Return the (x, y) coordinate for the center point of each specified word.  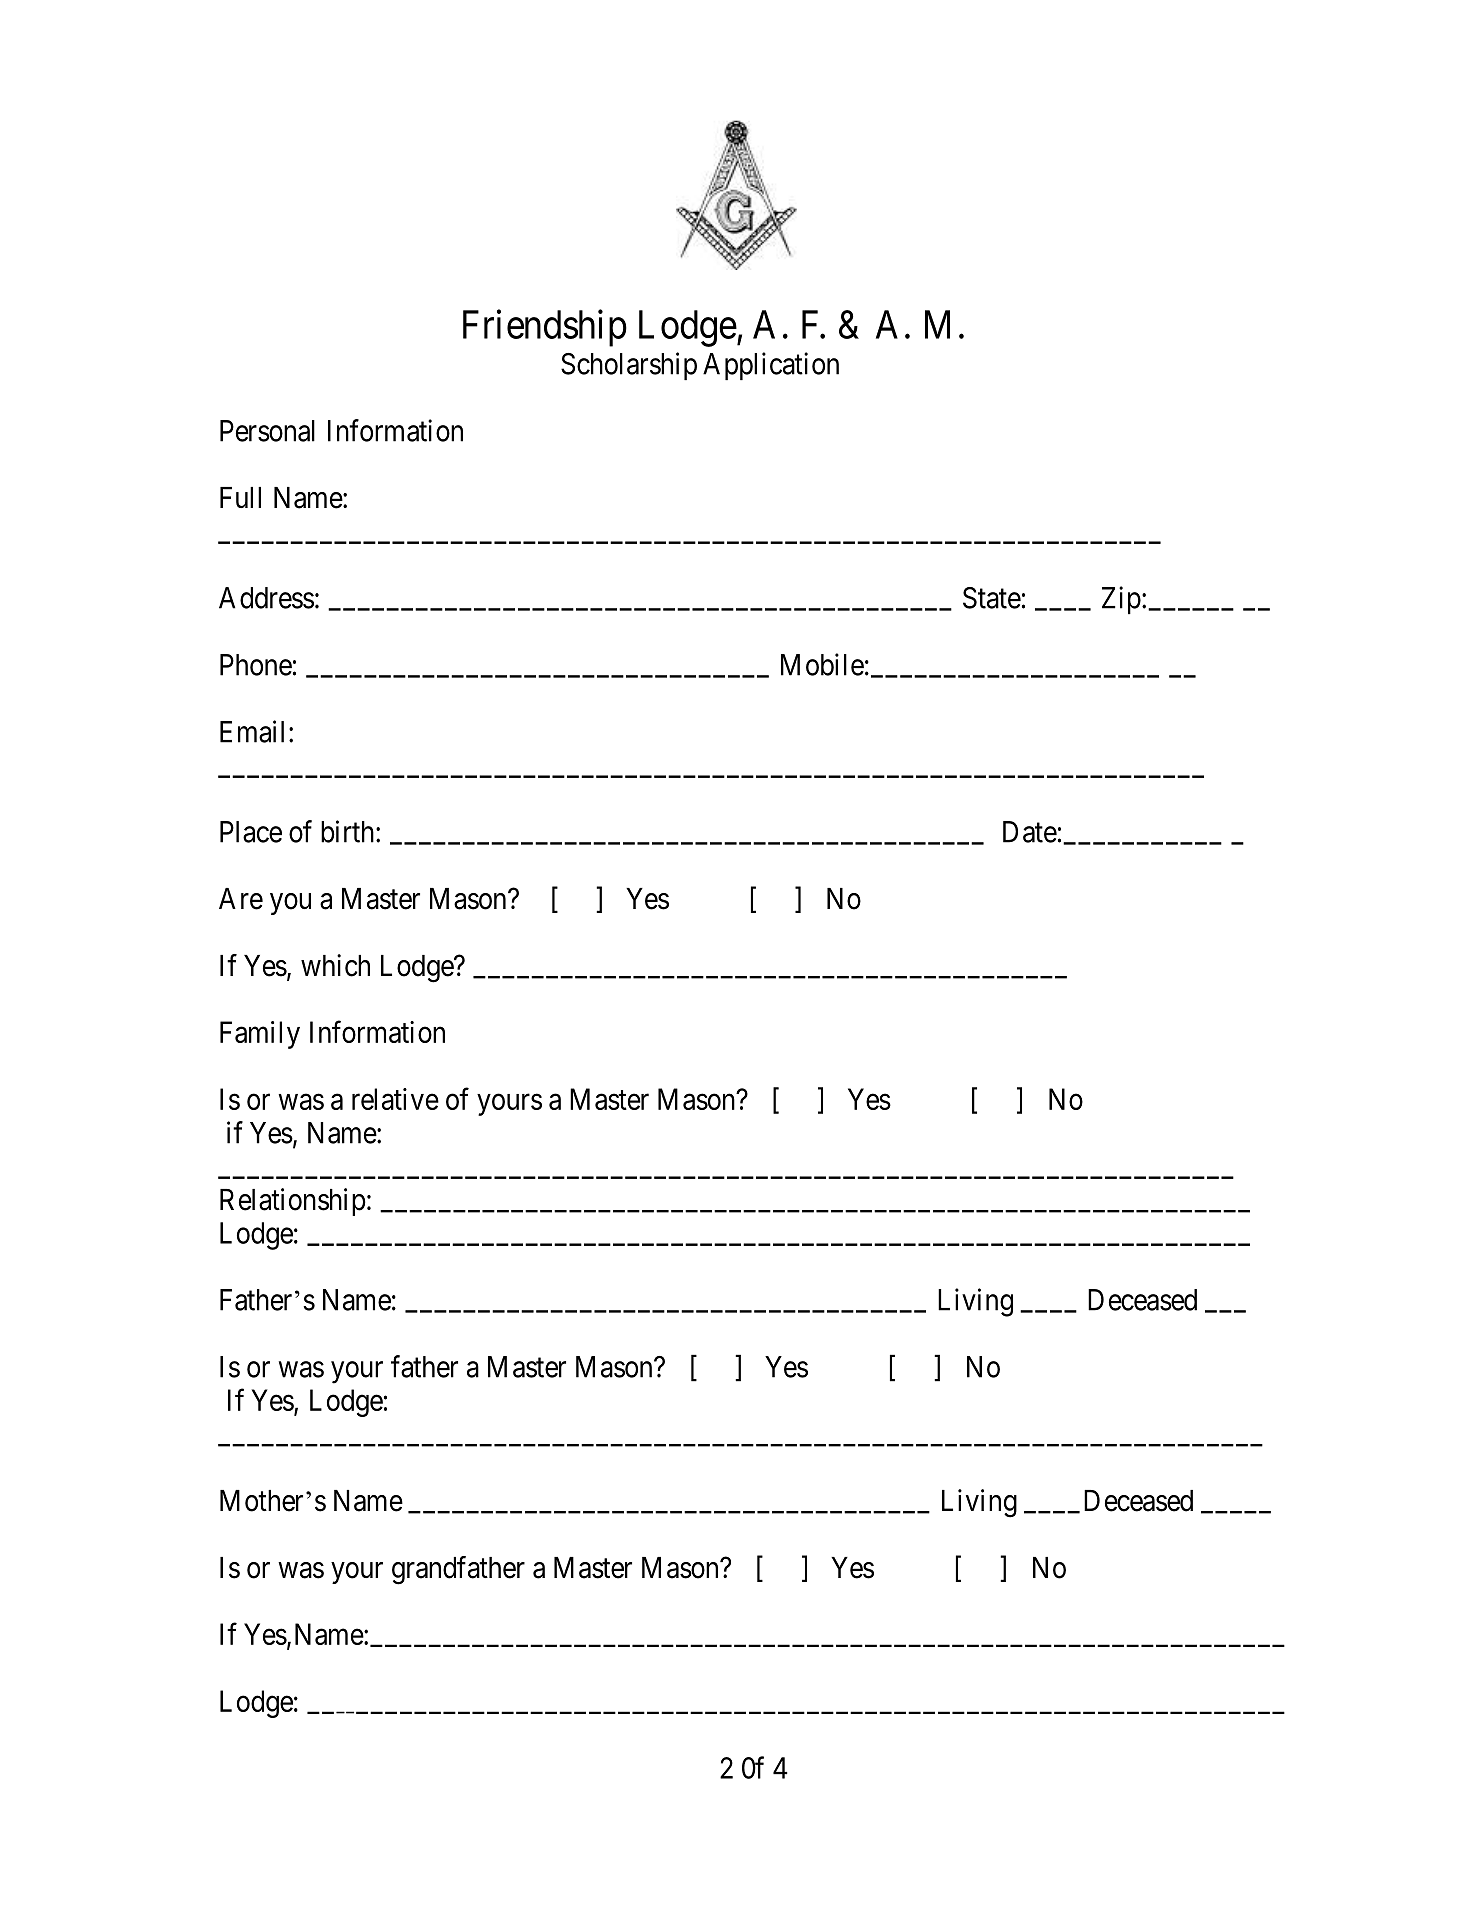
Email (252, 731)
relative (395, 1099)
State (992, 598)
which (335, 965)
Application (771, 366)
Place (251, 832)
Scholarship (629, 366)
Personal (267, 431)
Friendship (545, 328)
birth (349, 831)
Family (260, 1035)
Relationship (293, 1202)
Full (240, 497)
